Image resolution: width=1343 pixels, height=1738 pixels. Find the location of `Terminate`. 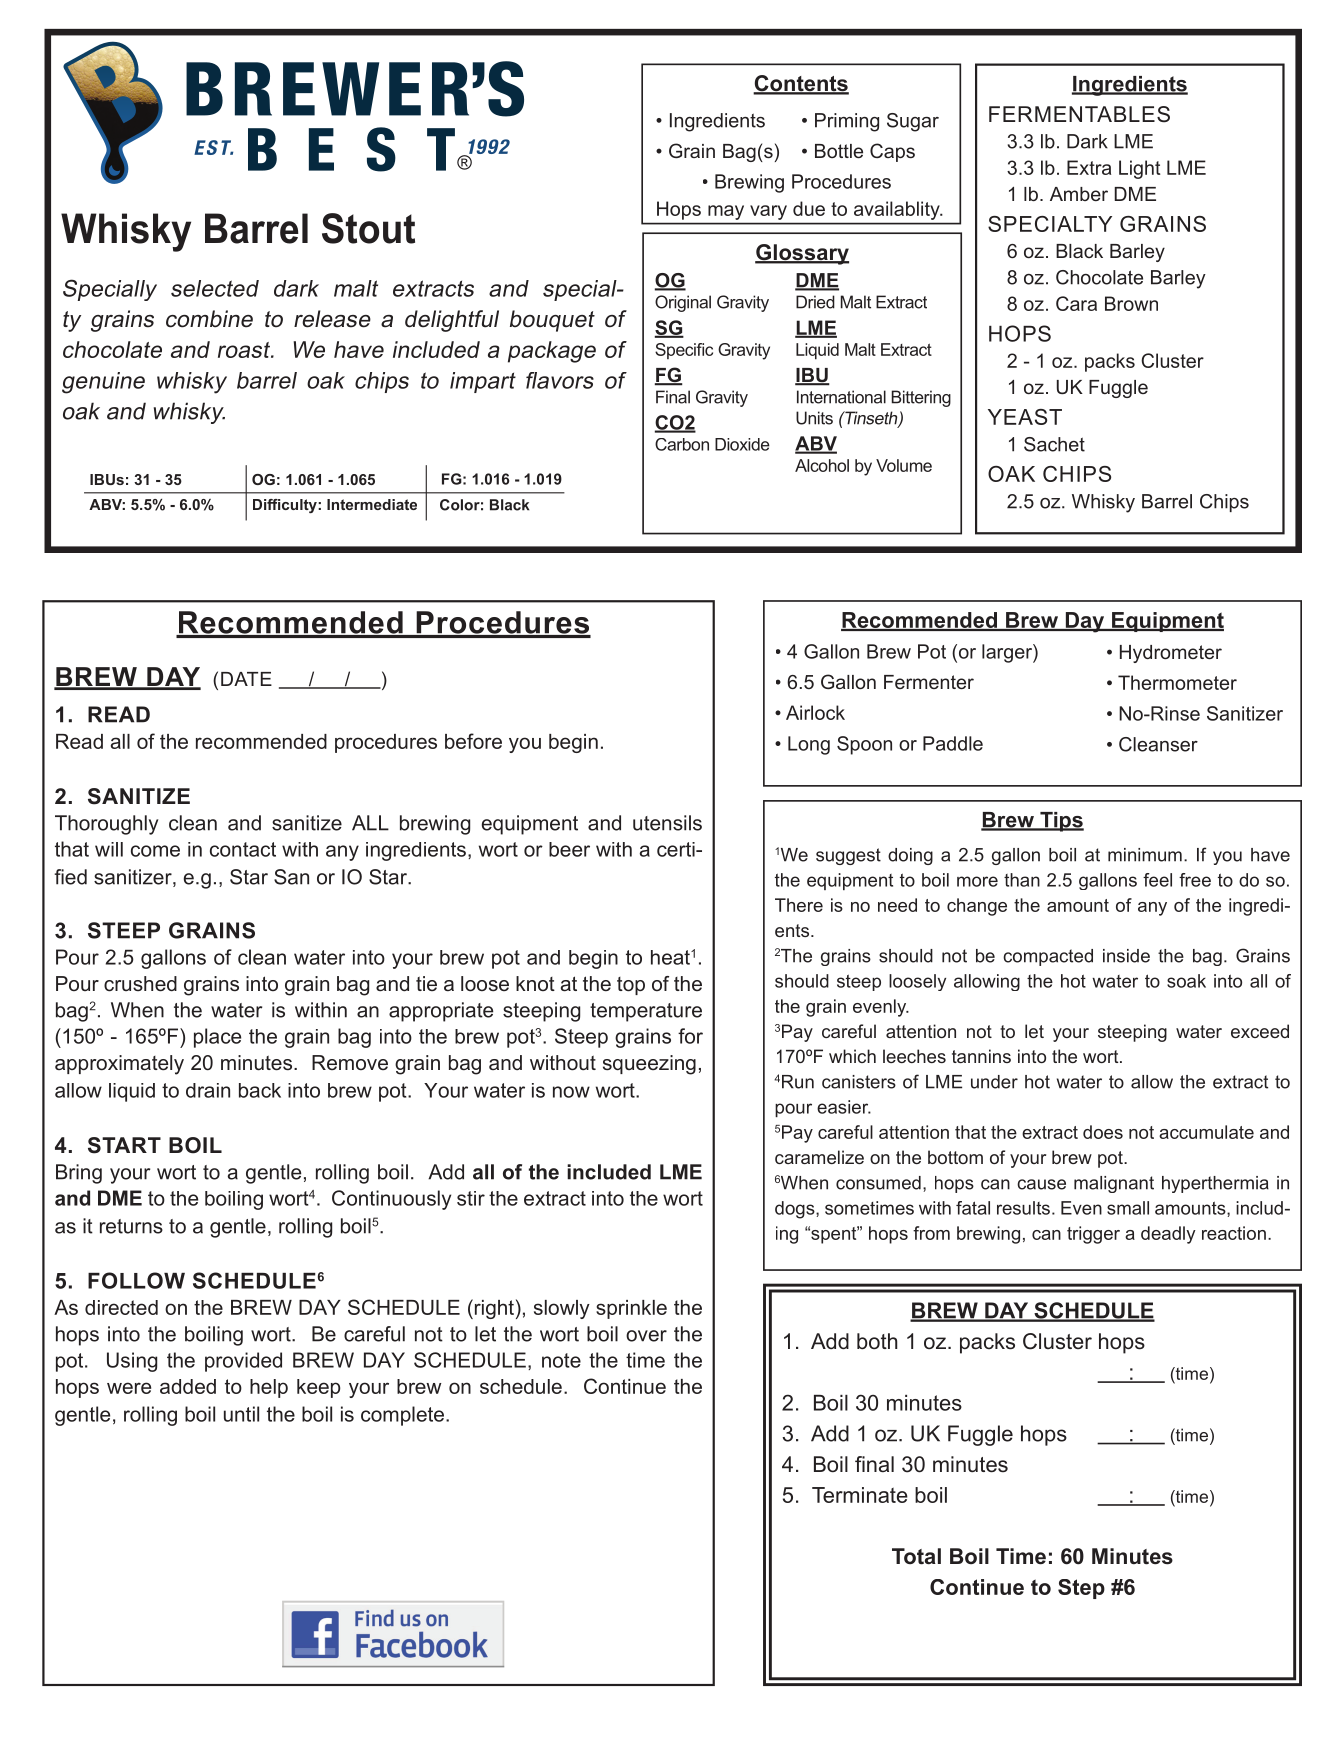

Terminate is located at coordinates (860, 1495).
